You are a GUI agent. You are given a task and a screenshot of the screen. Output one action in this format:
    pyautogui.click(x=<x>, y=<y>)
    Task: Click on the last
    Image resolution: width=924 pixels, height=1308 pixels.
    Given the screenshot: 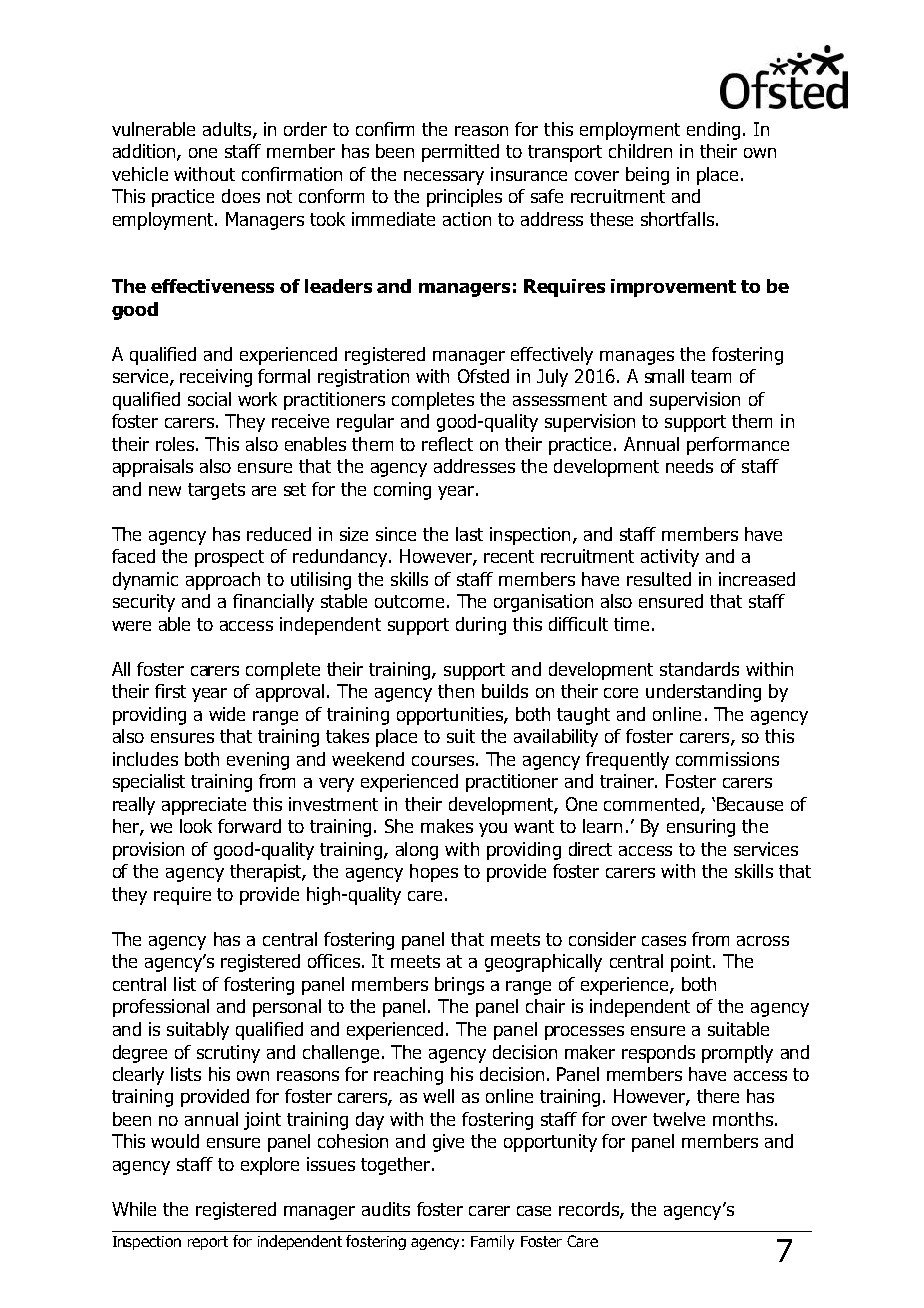 What is the action you would take?
    pyautogui.click(x=469, y=534)
